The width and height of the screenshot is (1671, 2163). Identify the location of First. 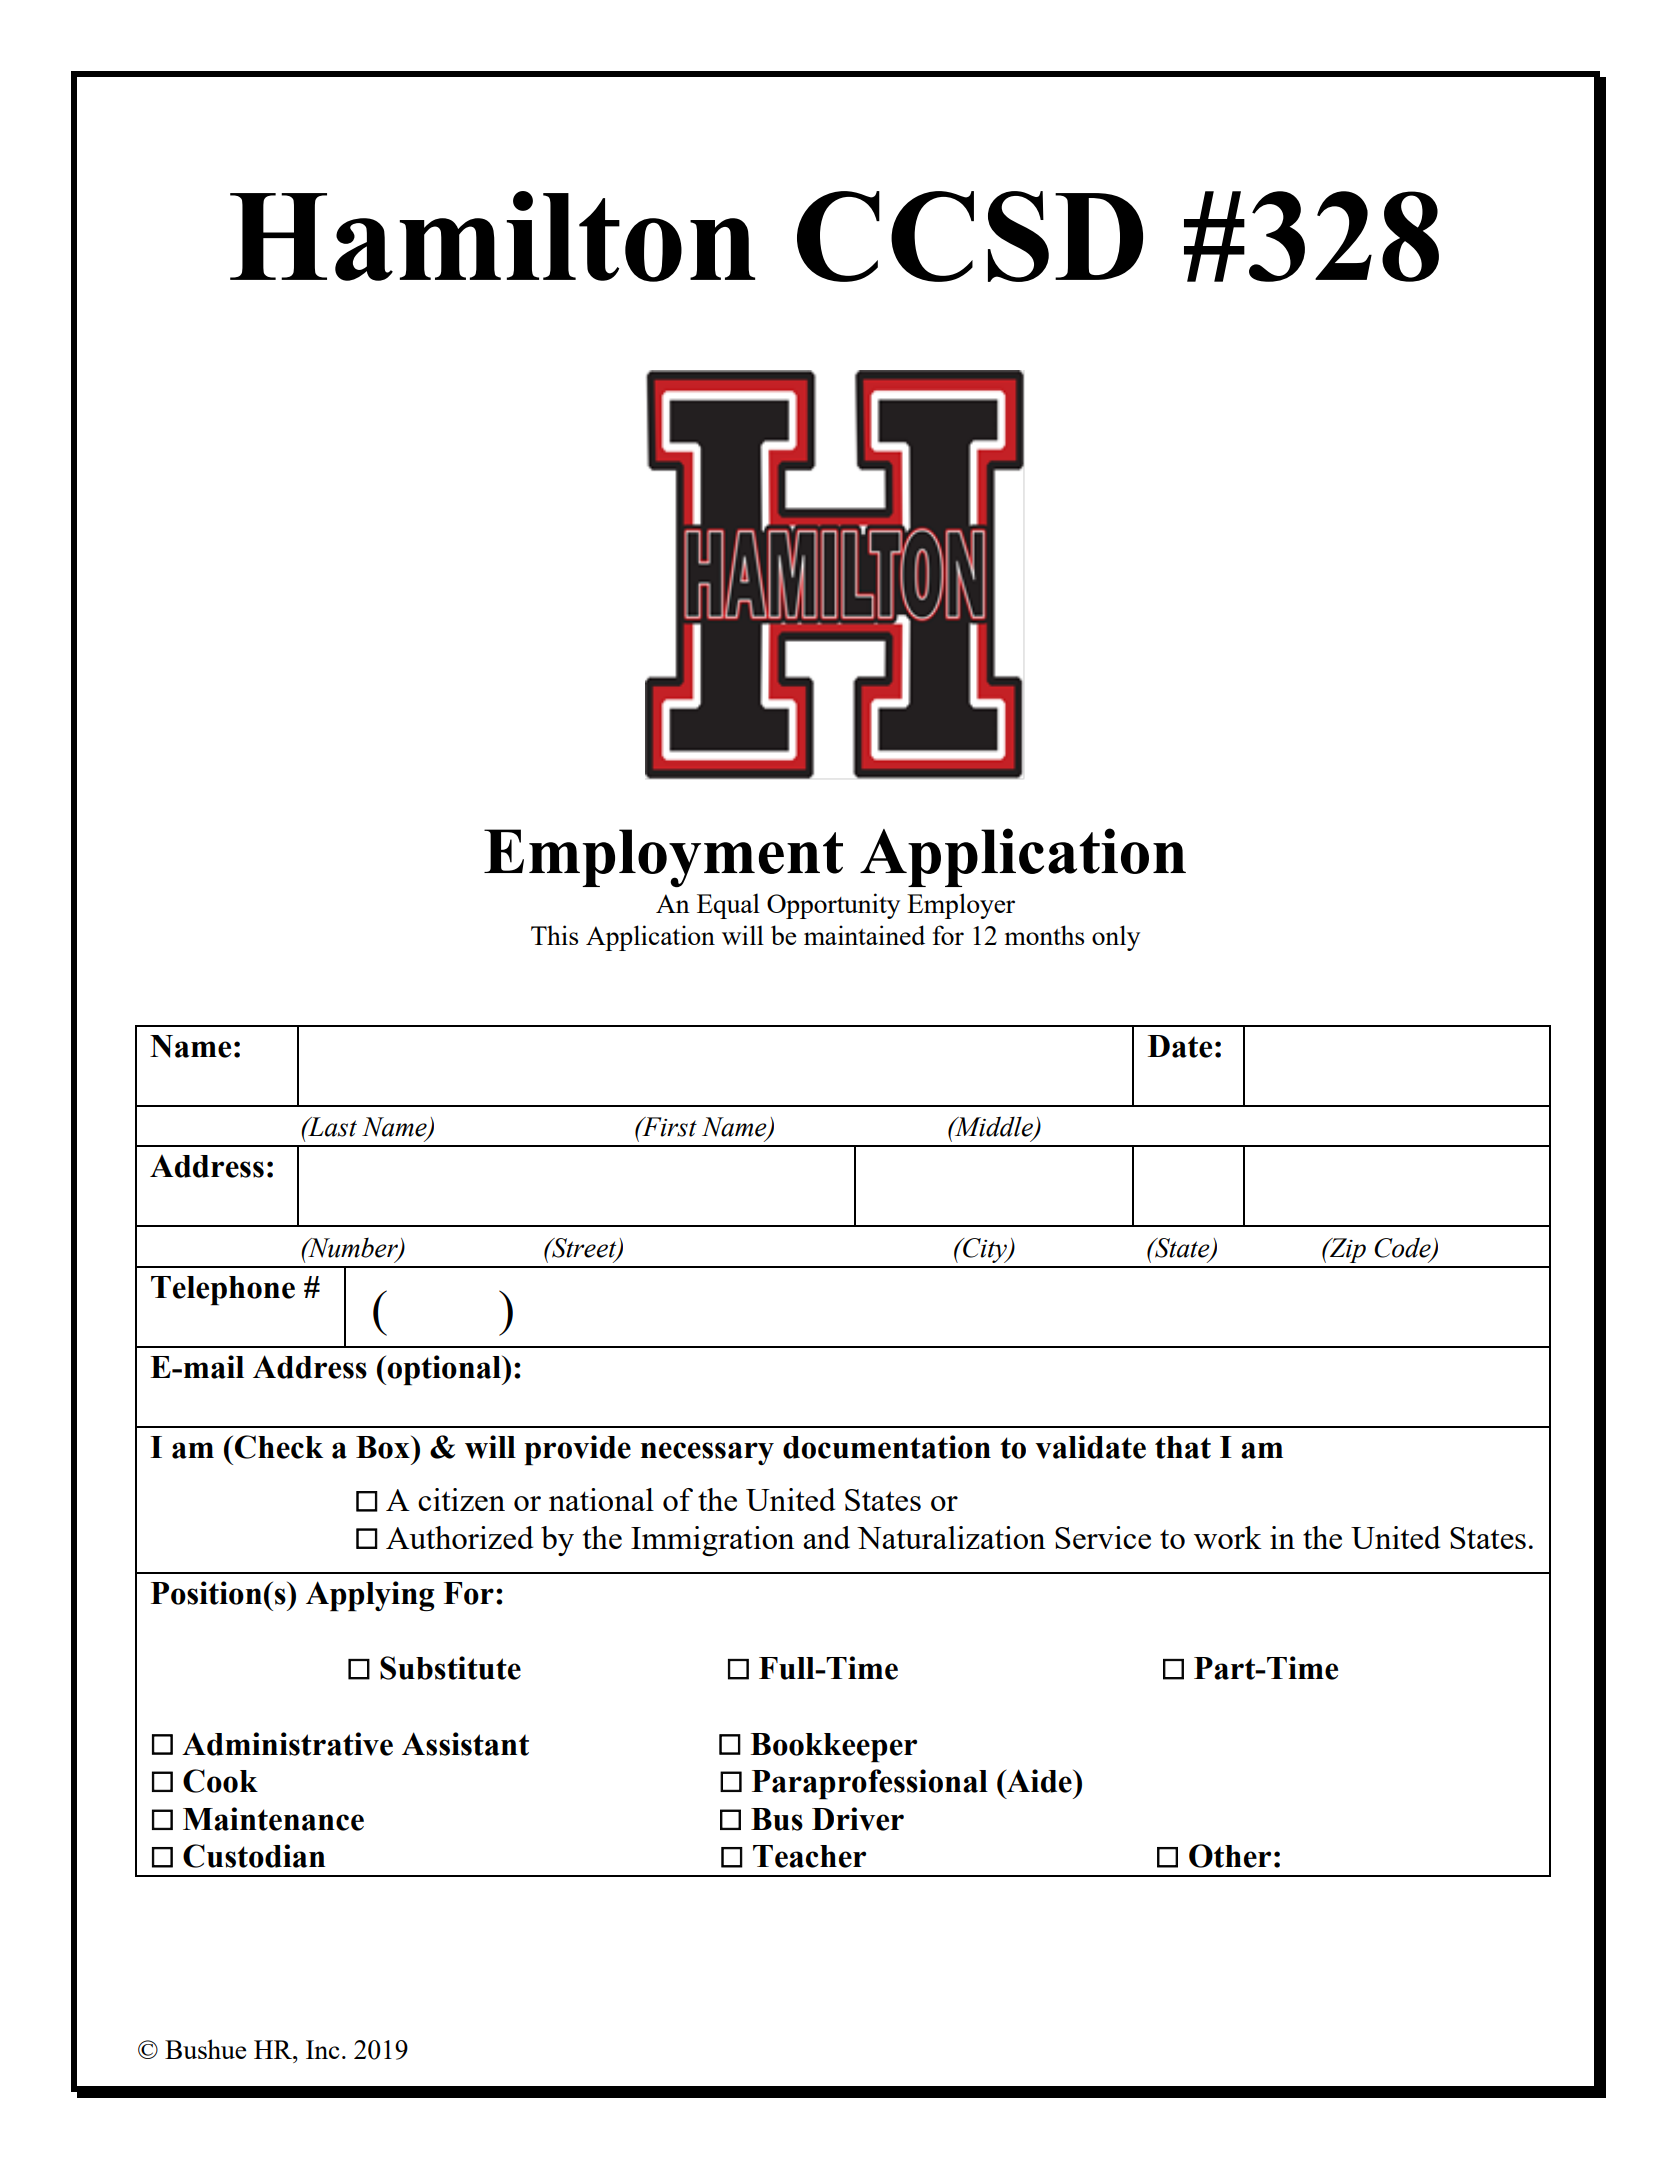
(668, 1127).
